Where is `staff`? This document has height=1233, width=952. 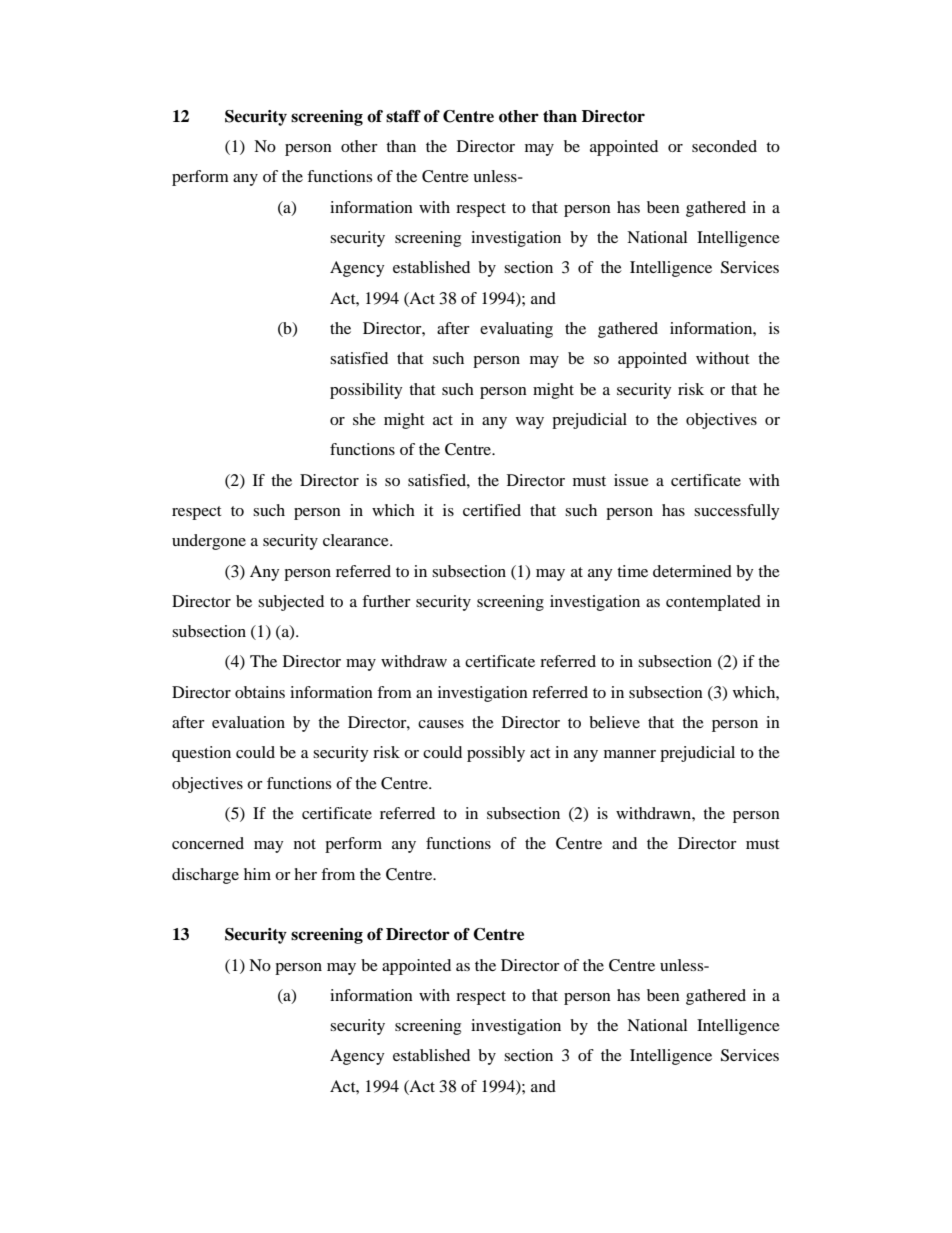
staff is located at coordinates (403, 116).
